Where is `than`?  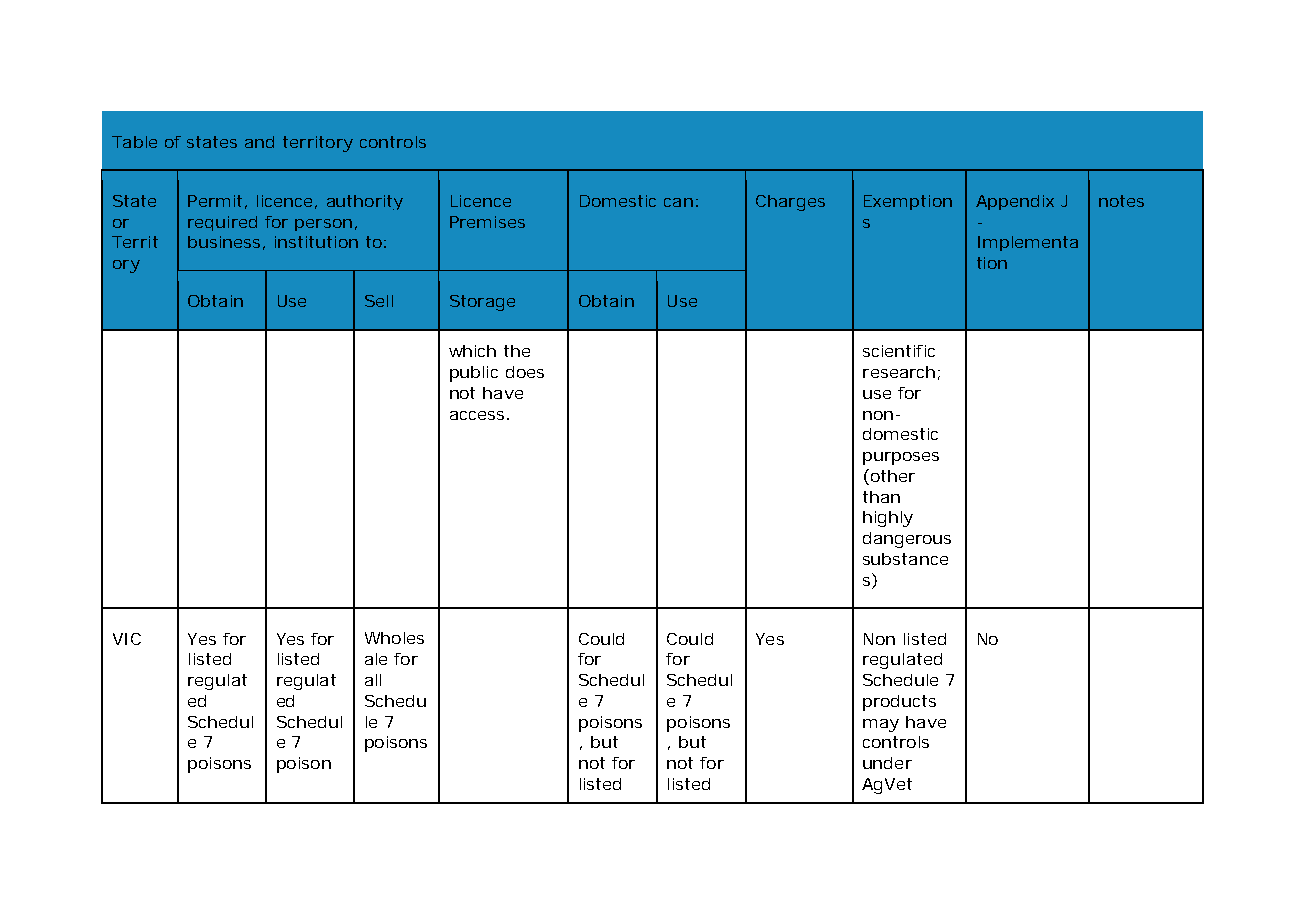
than is located at coordinates (881, 497).
